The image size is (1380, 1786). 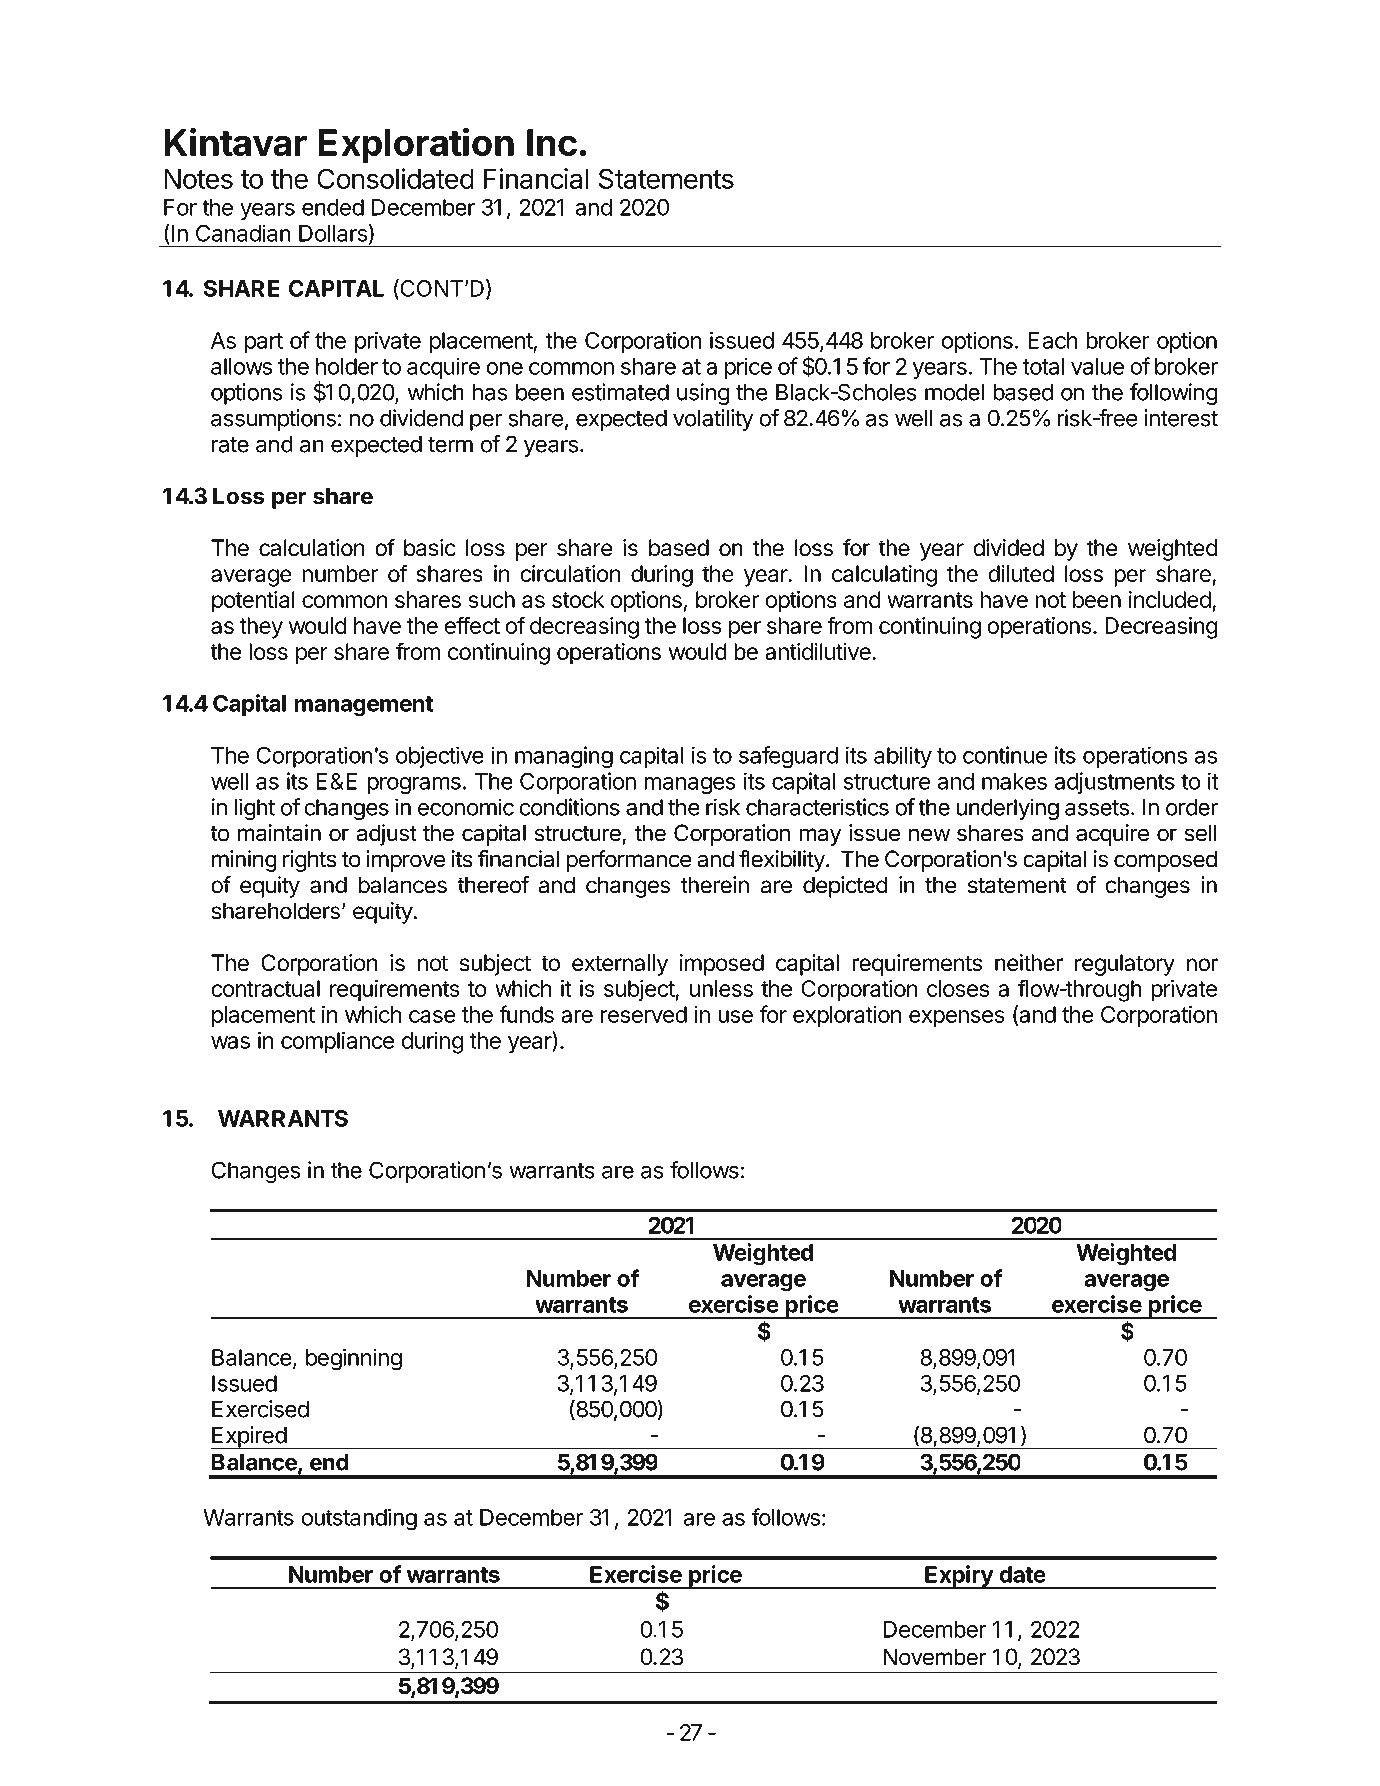 What do you see at coordinates (310, 861) in the screenshot?
I see `rights` at bounding box center [310, 861].
